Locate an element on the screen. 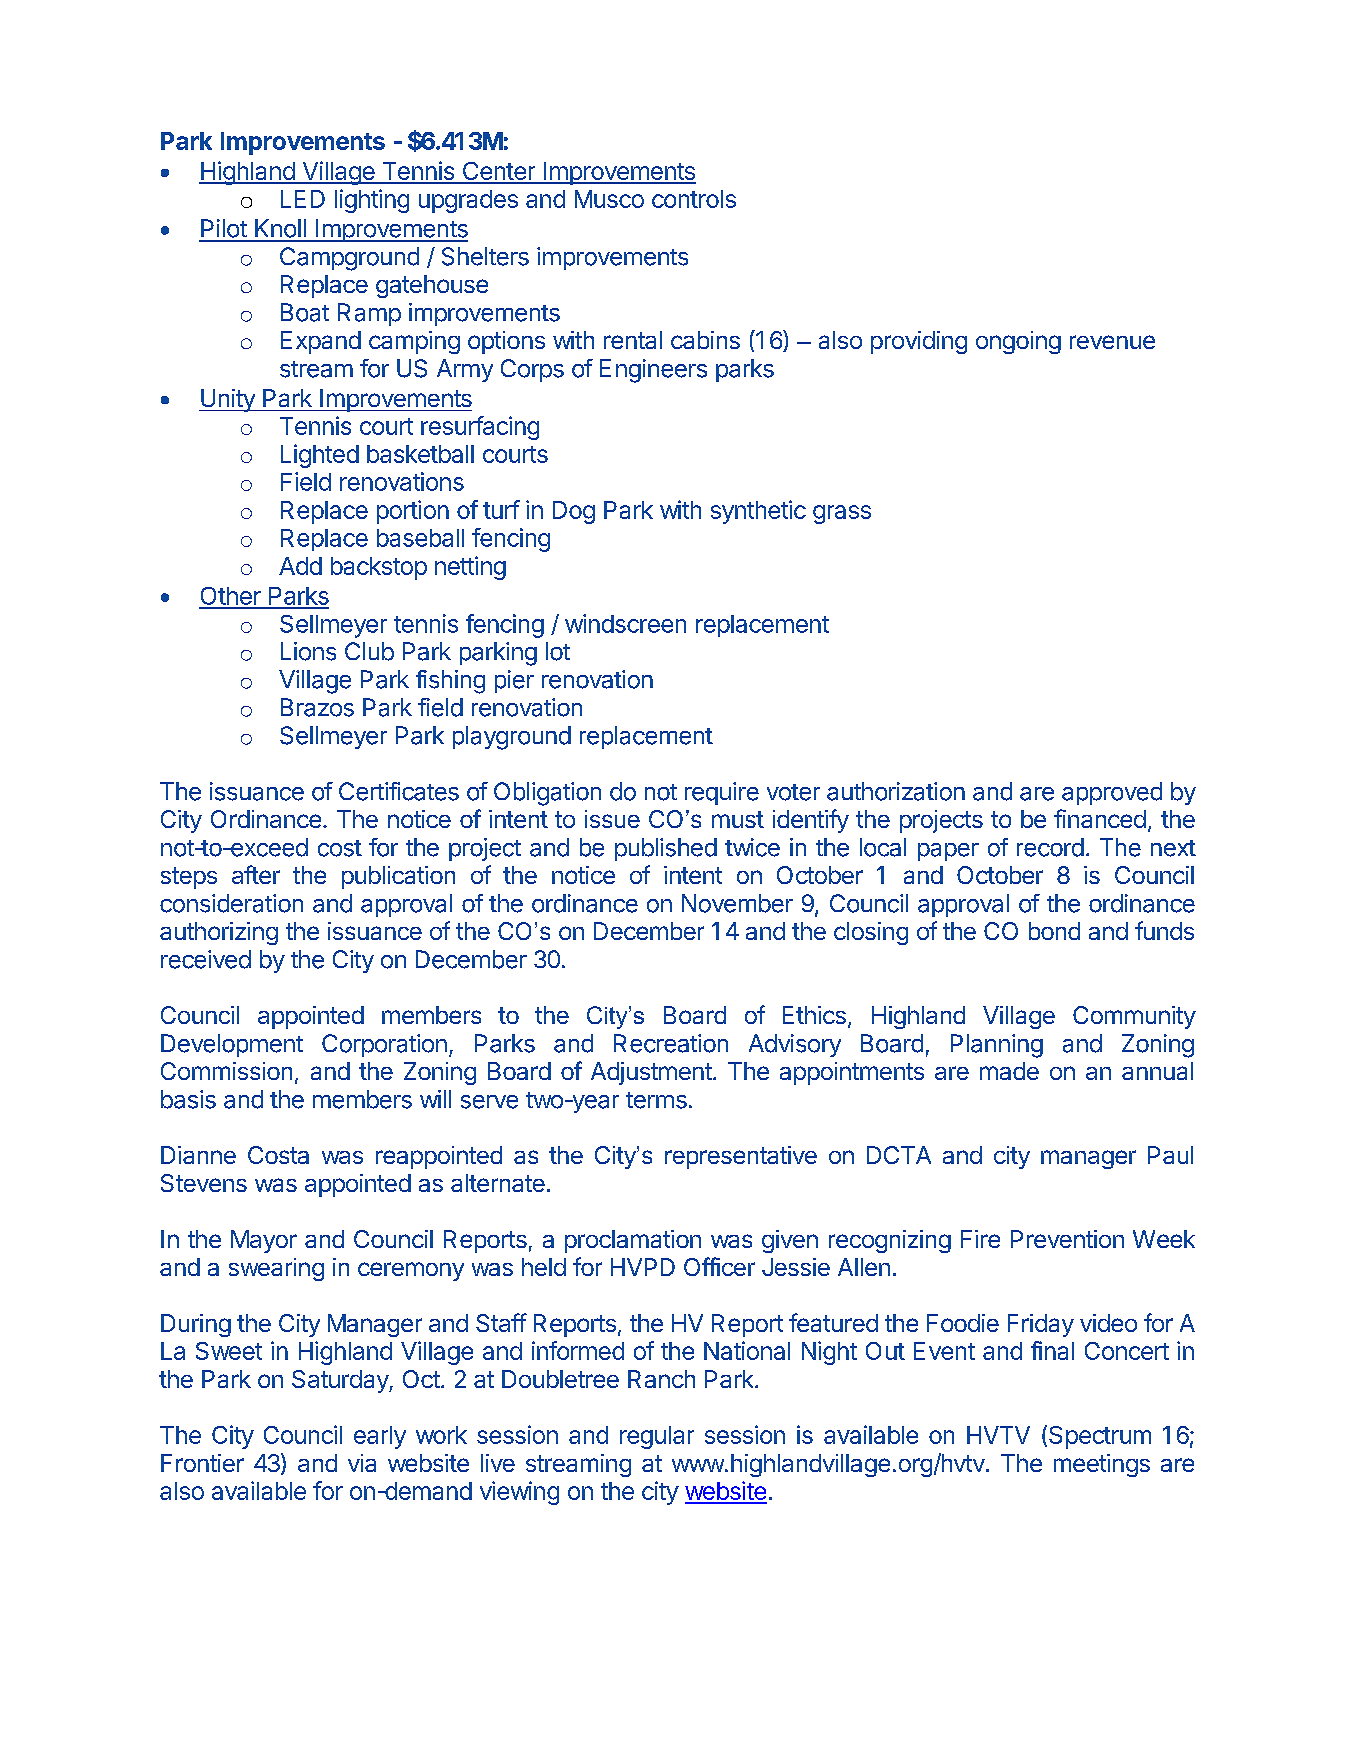 This screenshot has height=1752, width=1354. controls is located at coordinates (694, 199).
